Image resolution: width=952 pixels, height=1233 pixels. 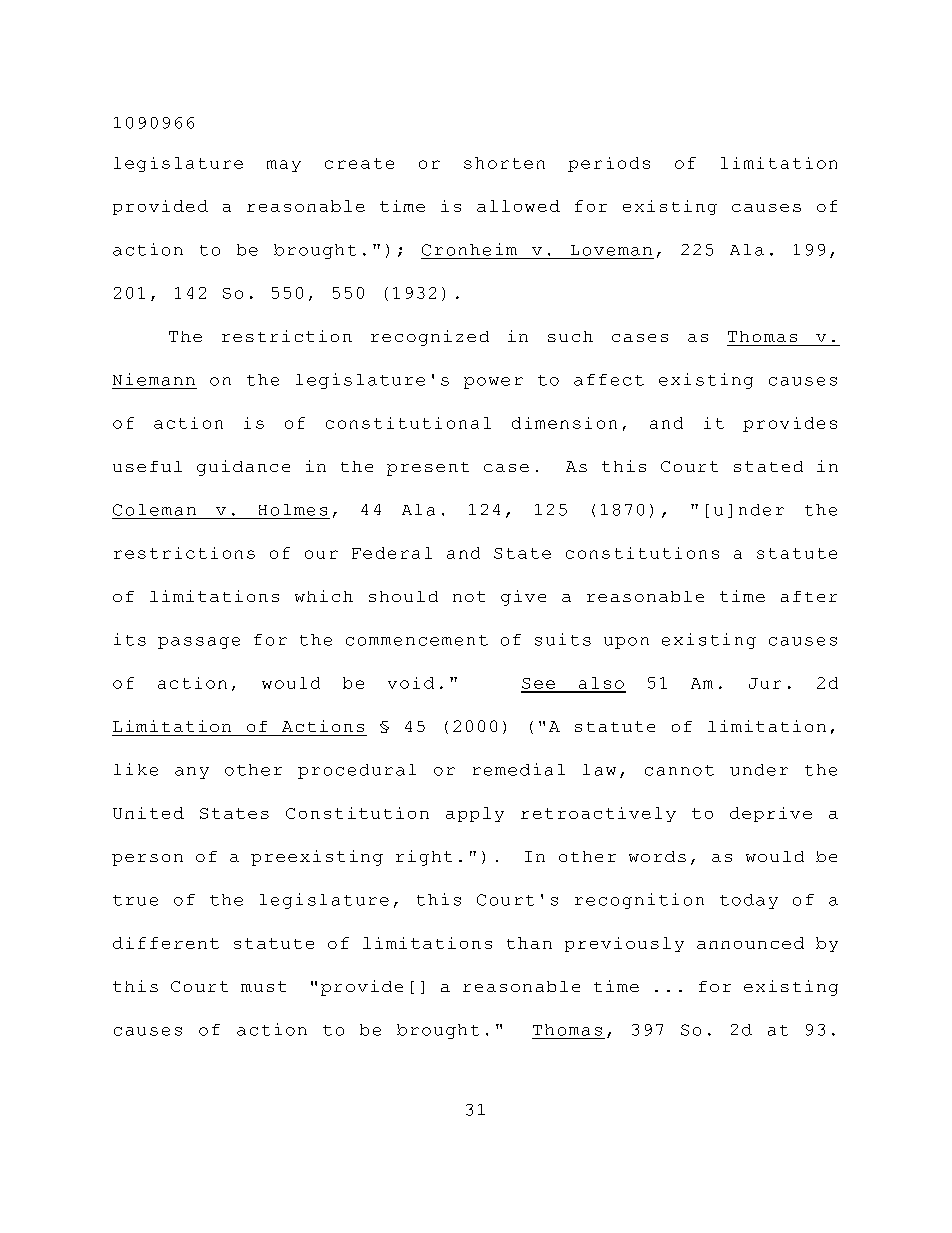 I want to click on affect, so click(x=609, y=380).
